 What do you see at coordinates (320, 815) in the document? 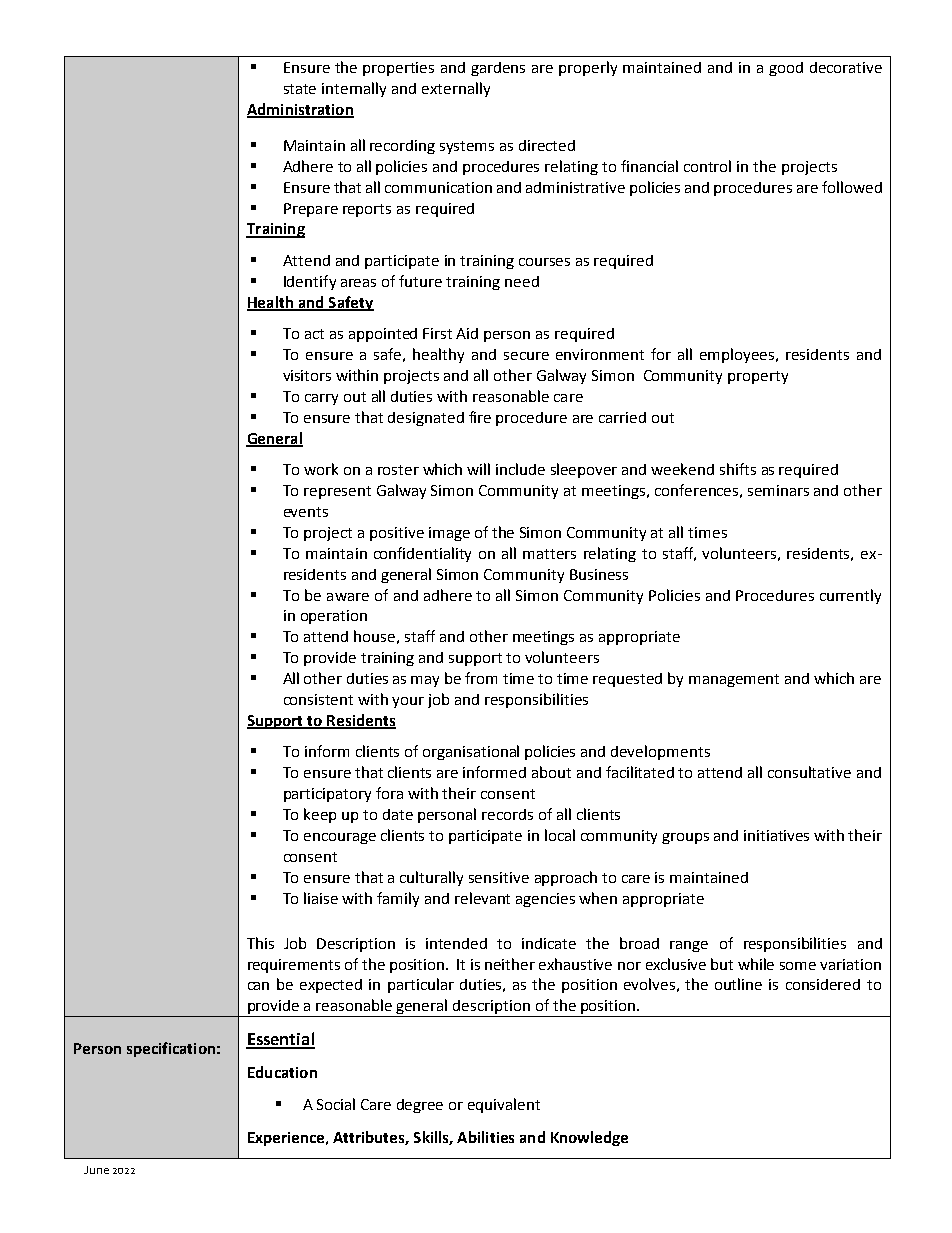
I see `keep` at bounding box center [320, 815].
